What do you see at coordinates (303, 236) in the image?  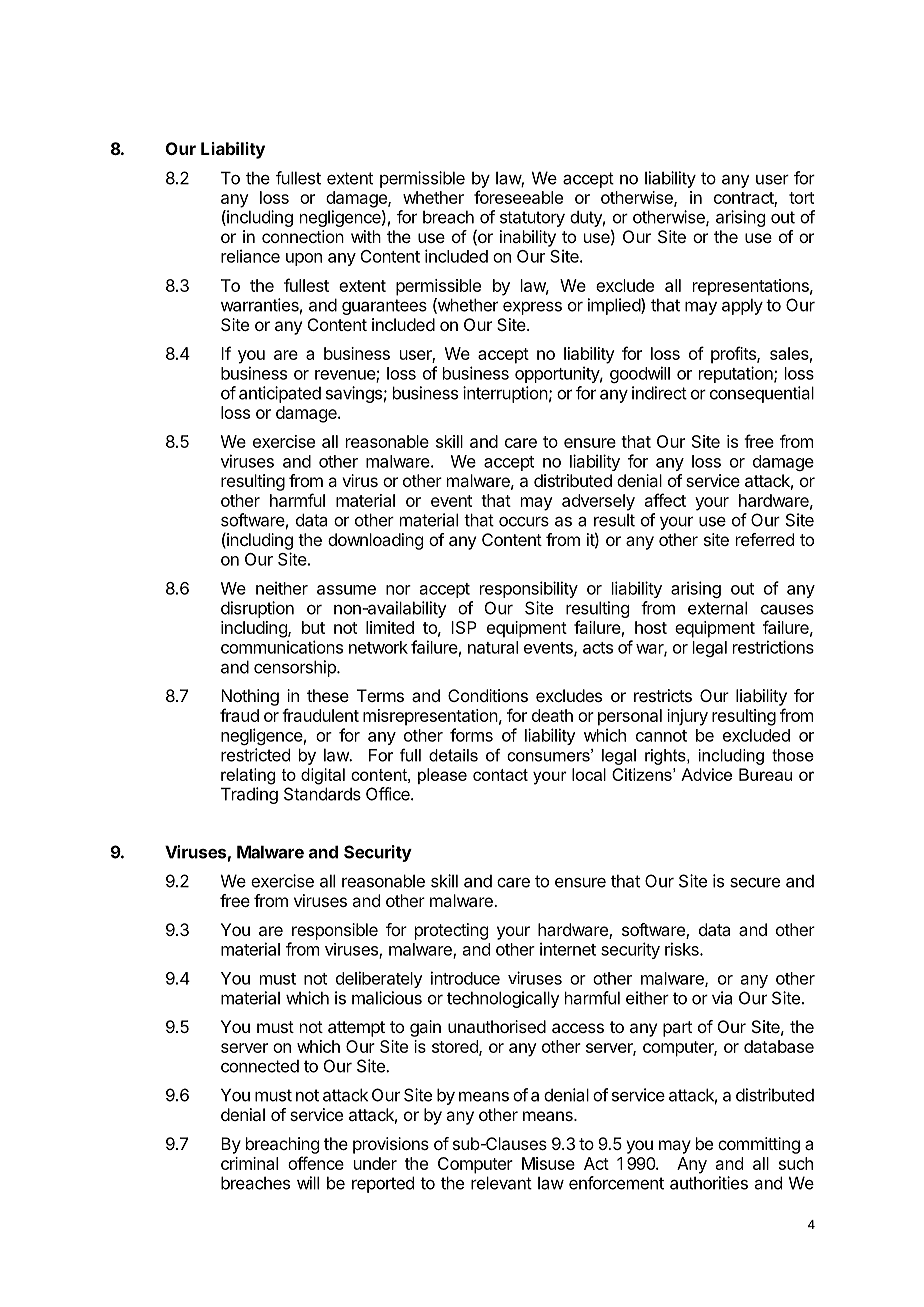 I see `connection` at bounding box center [303, 236].
